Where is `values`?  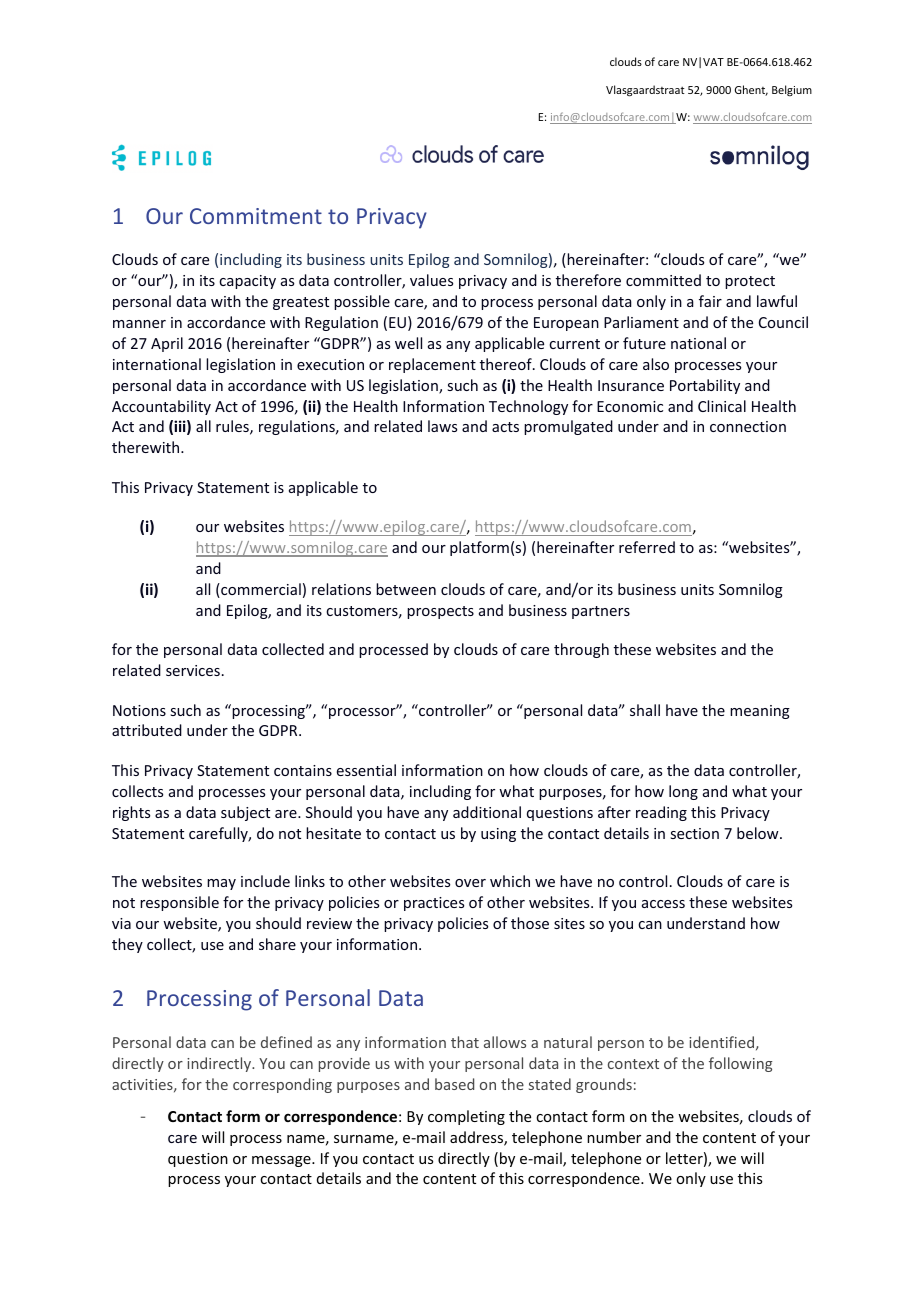
values is located at coordinates (431, 280).
